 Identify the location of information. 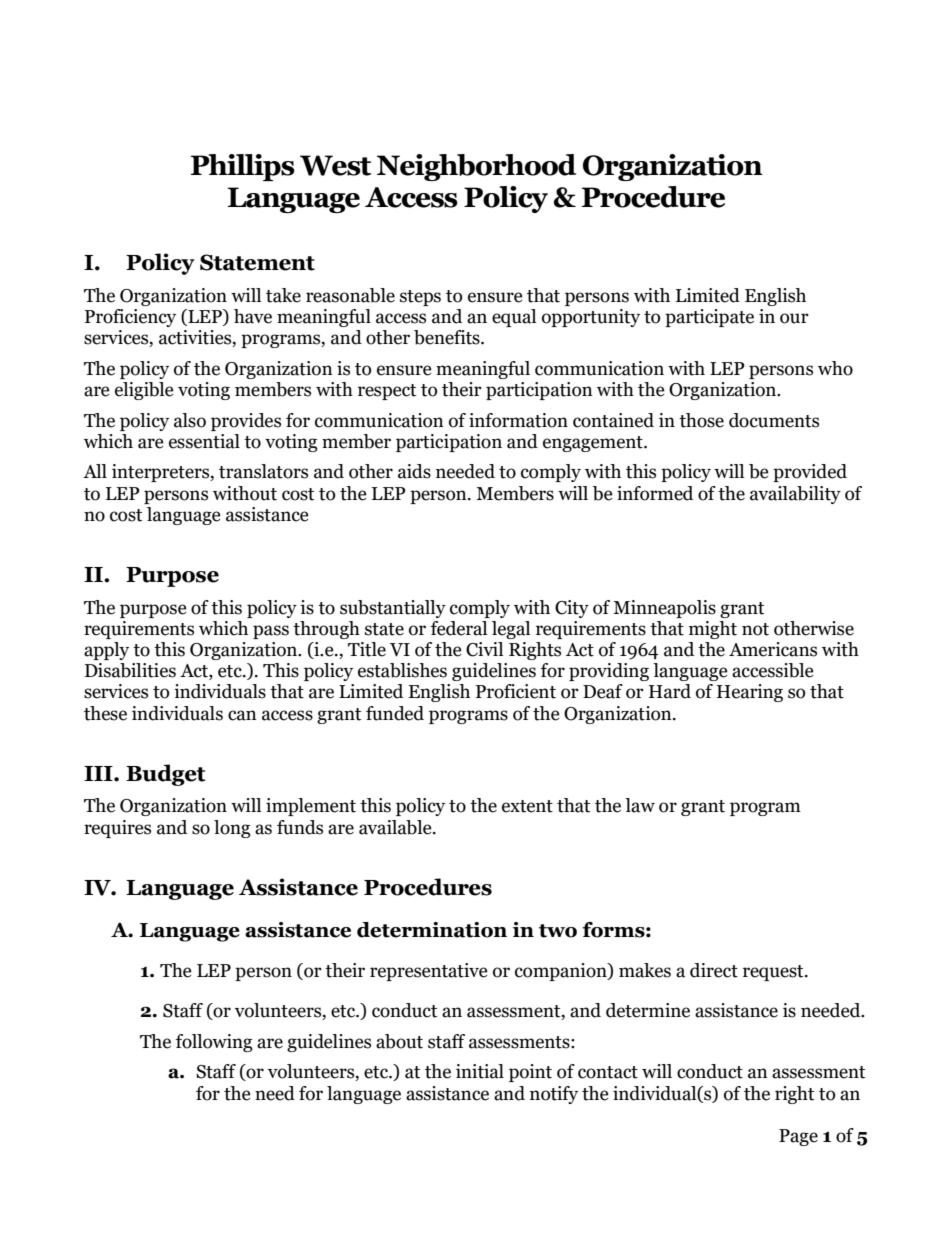
(518, 420).
